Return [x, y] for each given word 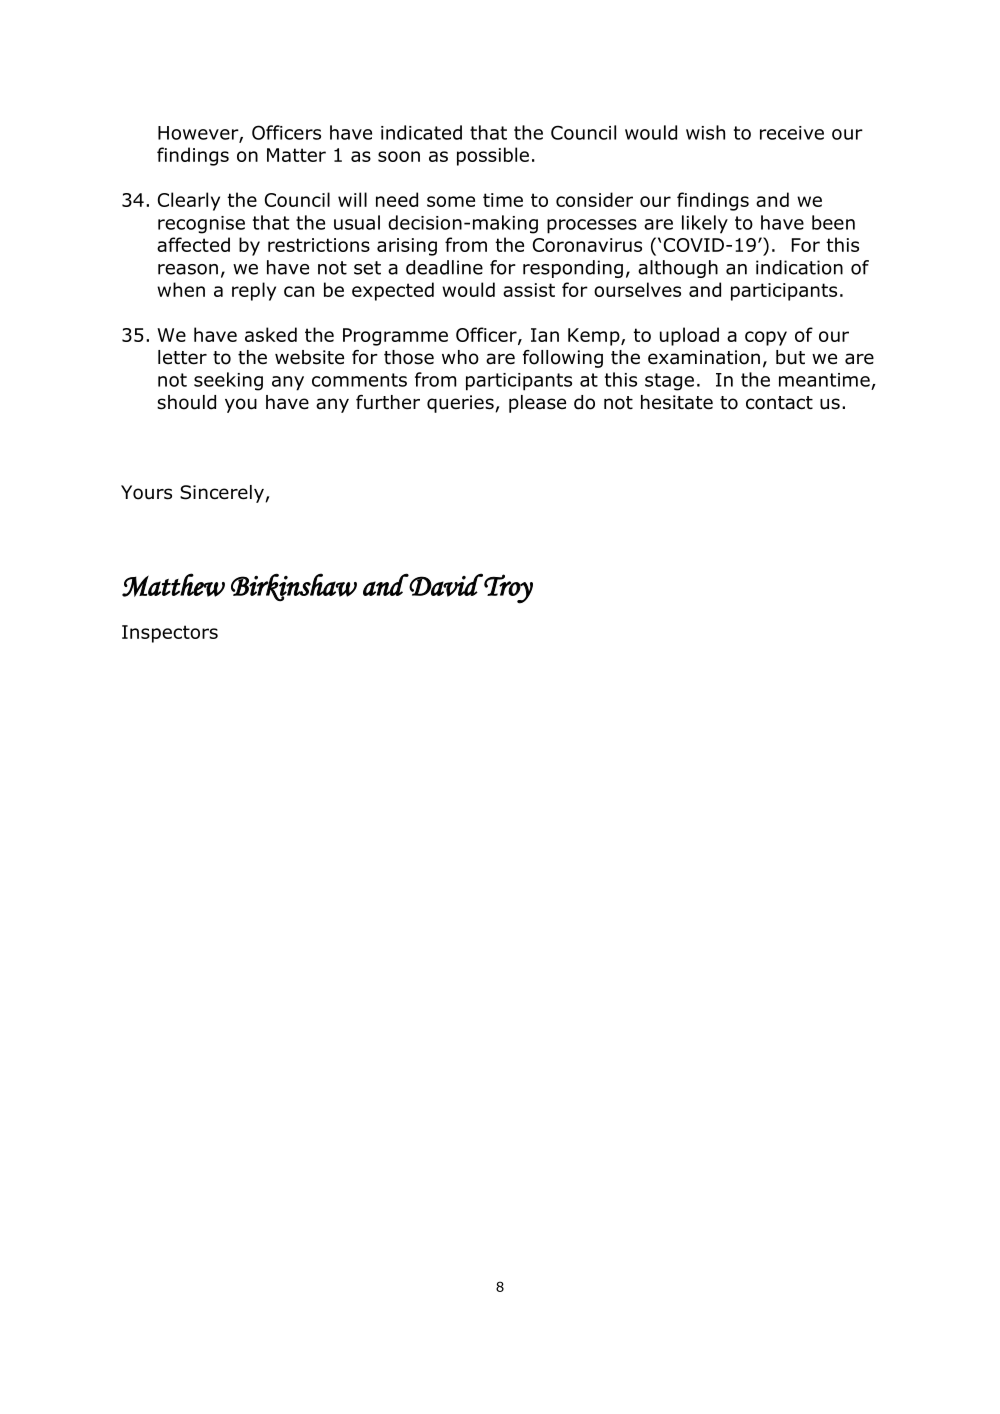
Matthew [173, 585]
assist [529, 290]
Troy [507, 589]
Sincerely [223, 494]
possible [493, 156]
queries [461, 404]
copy [766, 338]
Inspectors [170, 634]
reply [254, 291]
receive [792, 133]
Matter [296, 155]
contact [779, 403]
